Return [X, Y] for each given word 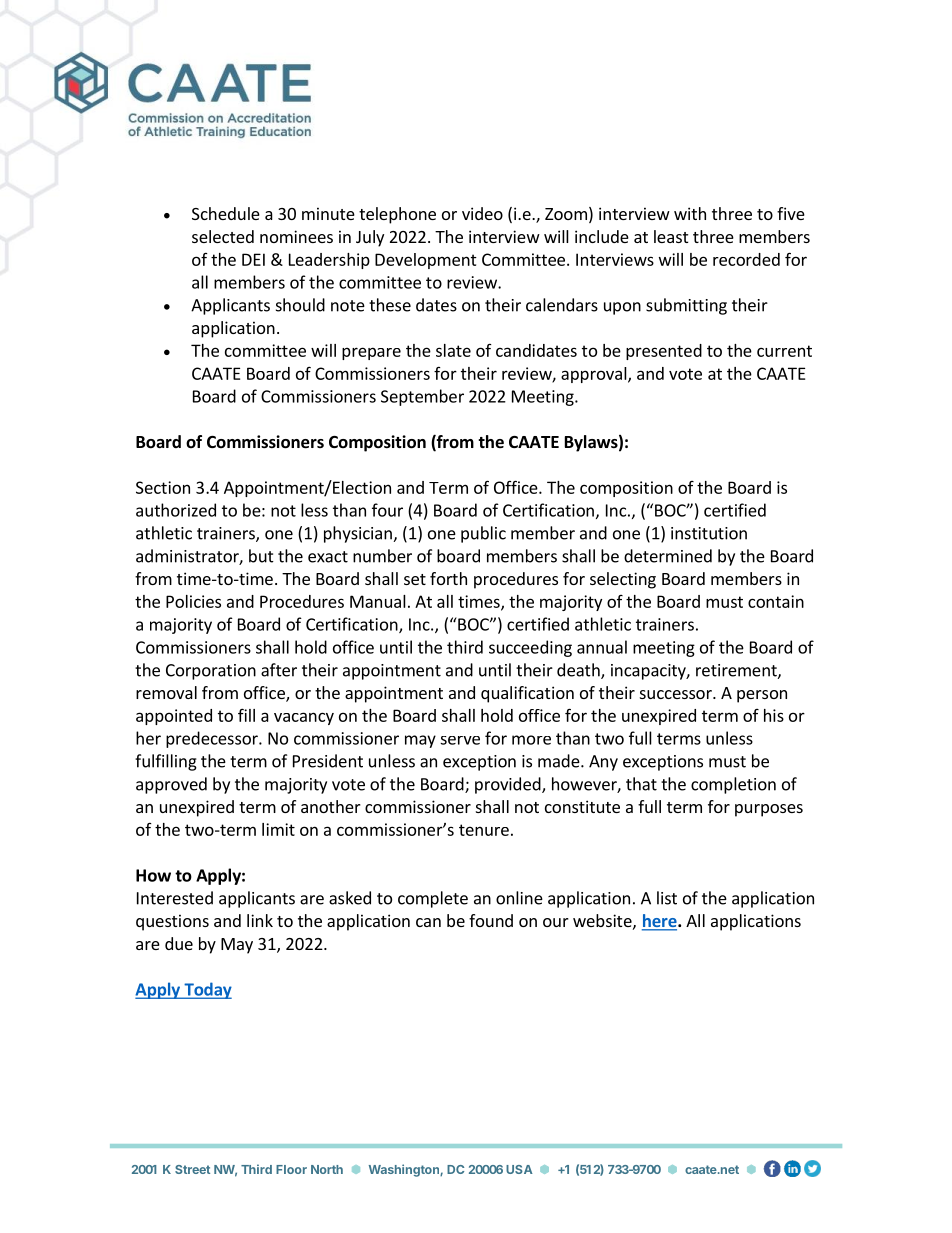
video [482, 213]
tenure [484, 830]
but [261, 556]
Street [192, 1169]
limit [278, 829]
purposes [769, 810]
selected [223, 236]
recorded [746, 259]
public [483, 534]
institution [709, 533]
